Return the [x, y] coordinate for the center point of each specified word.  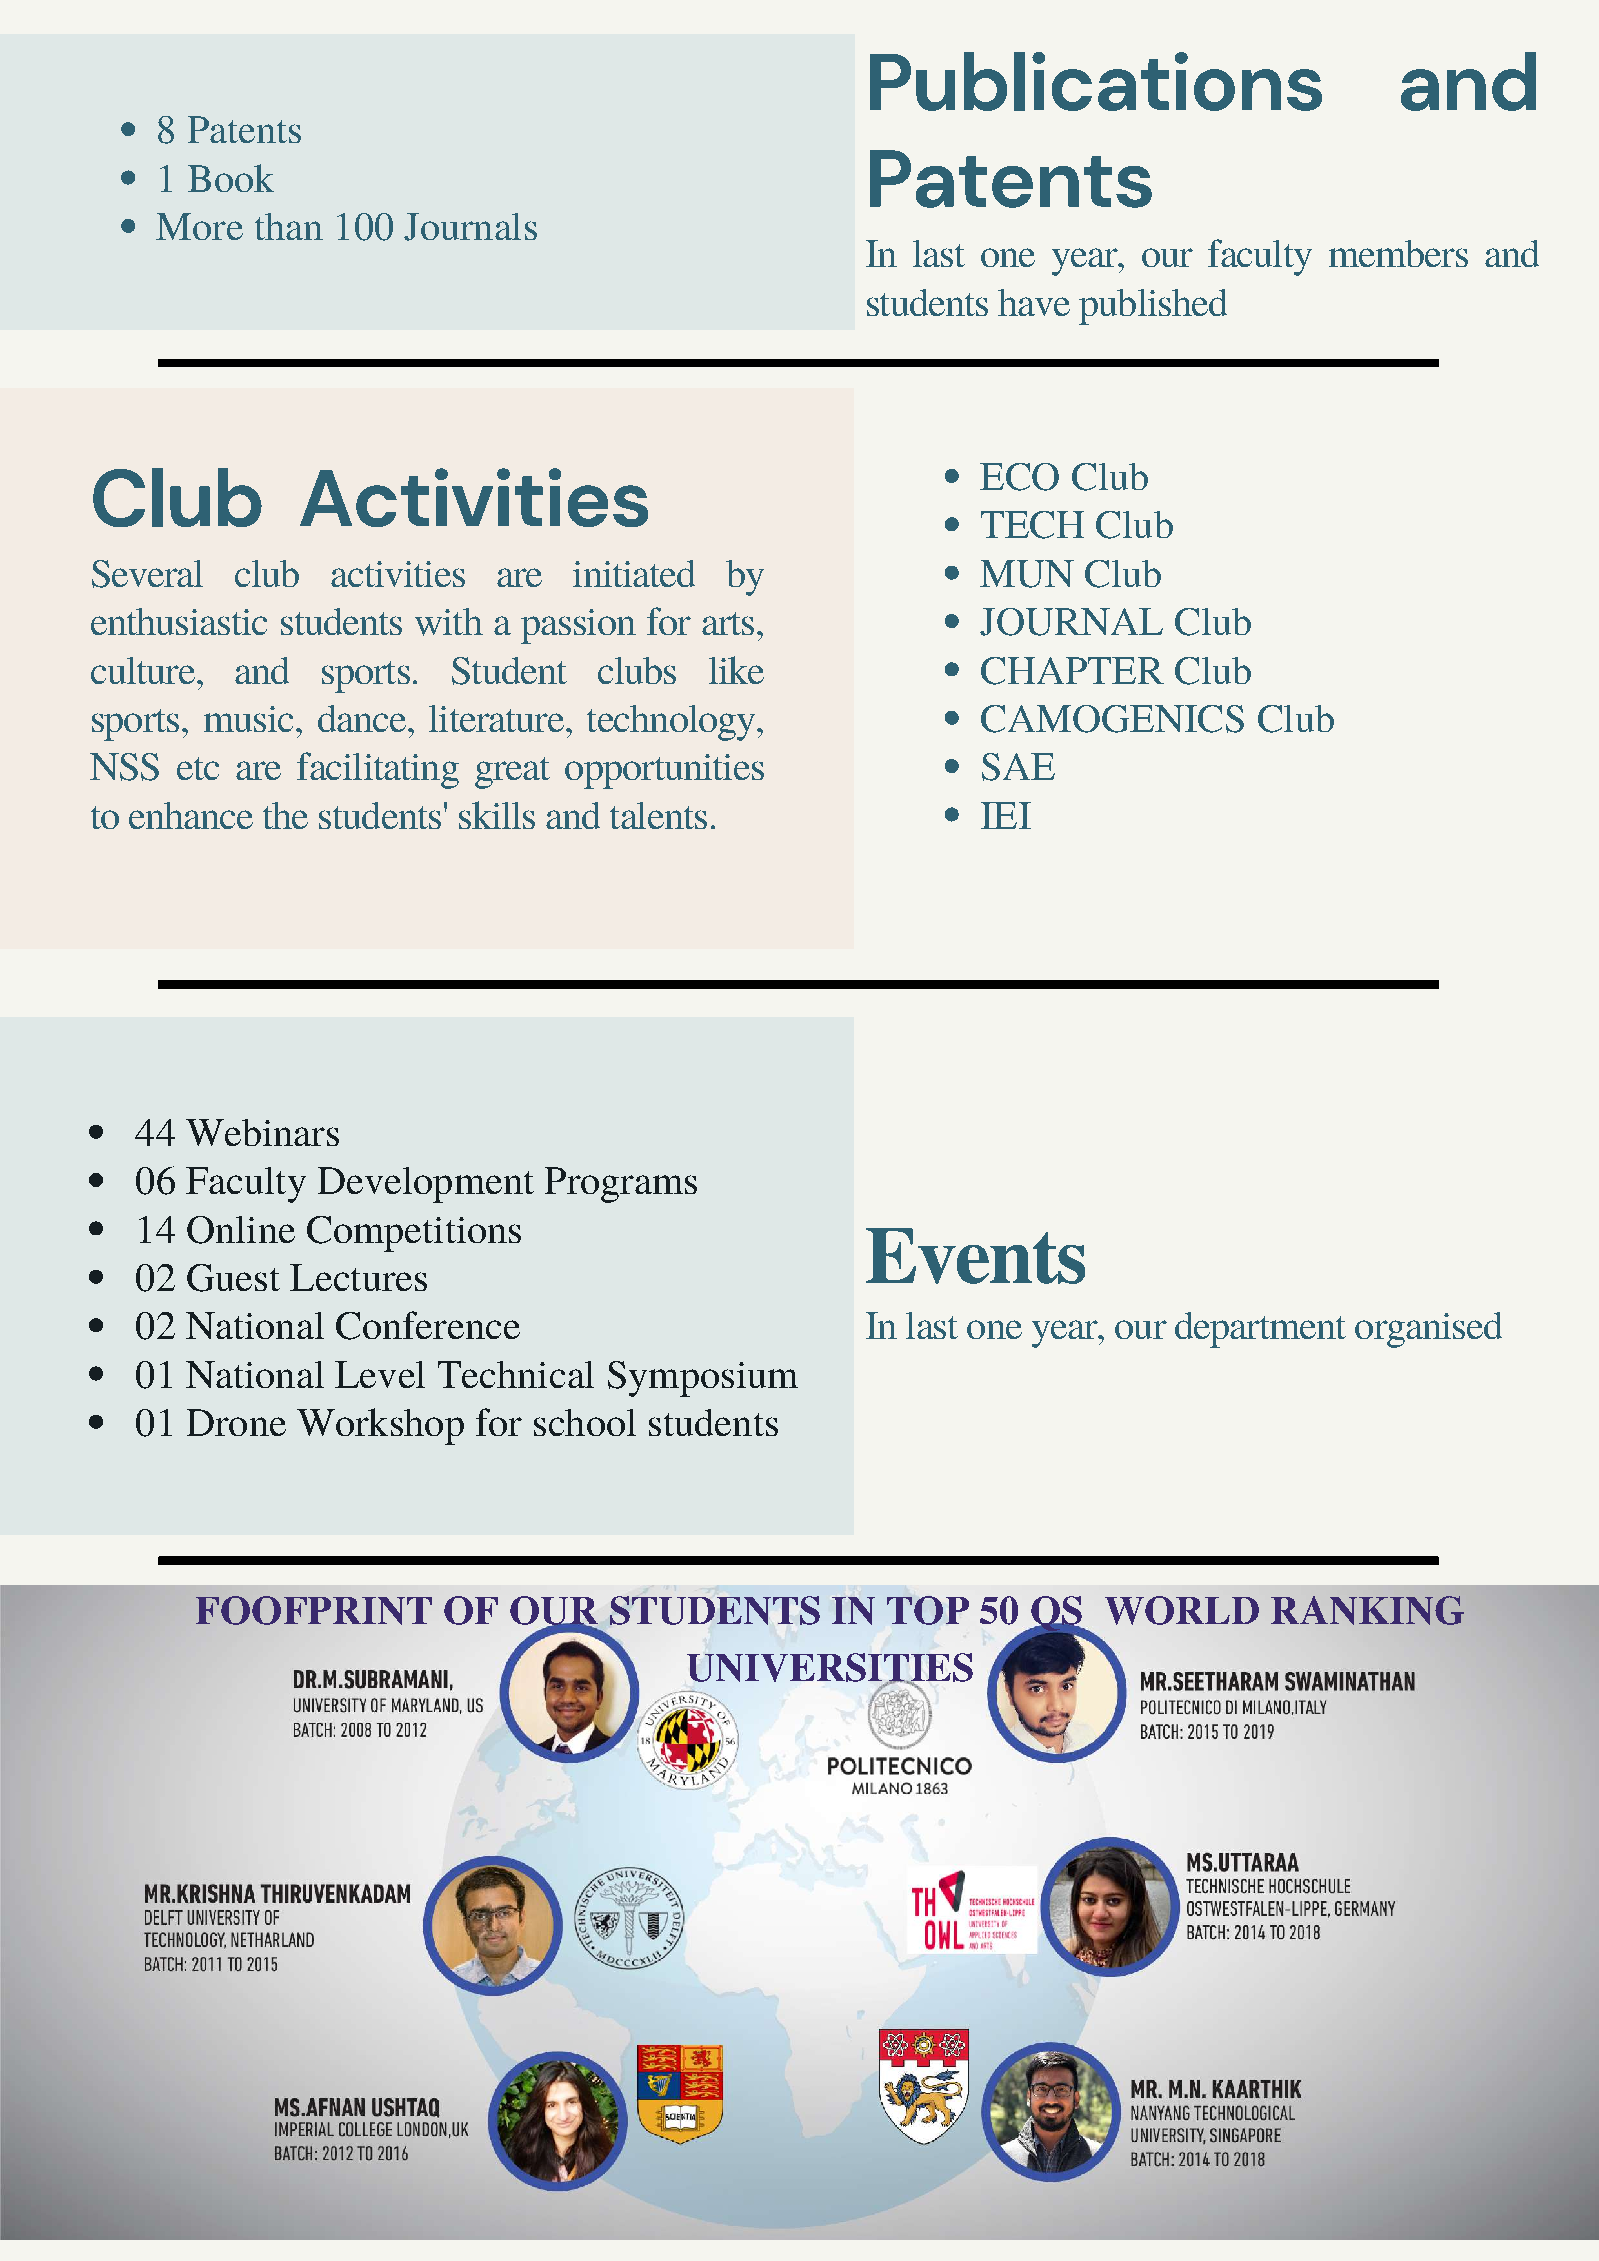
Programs [621, 1185]
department [1260, 1330]
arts [728, 623]
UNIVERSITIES [830, 1668]
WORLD [1182, 1610]
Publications [1096, 81]
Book [231, 178]
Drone [236, 1422]
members [1398, 253]
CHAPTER [1072, 671]
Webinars [262, 1132]
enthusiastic [179, 621]
